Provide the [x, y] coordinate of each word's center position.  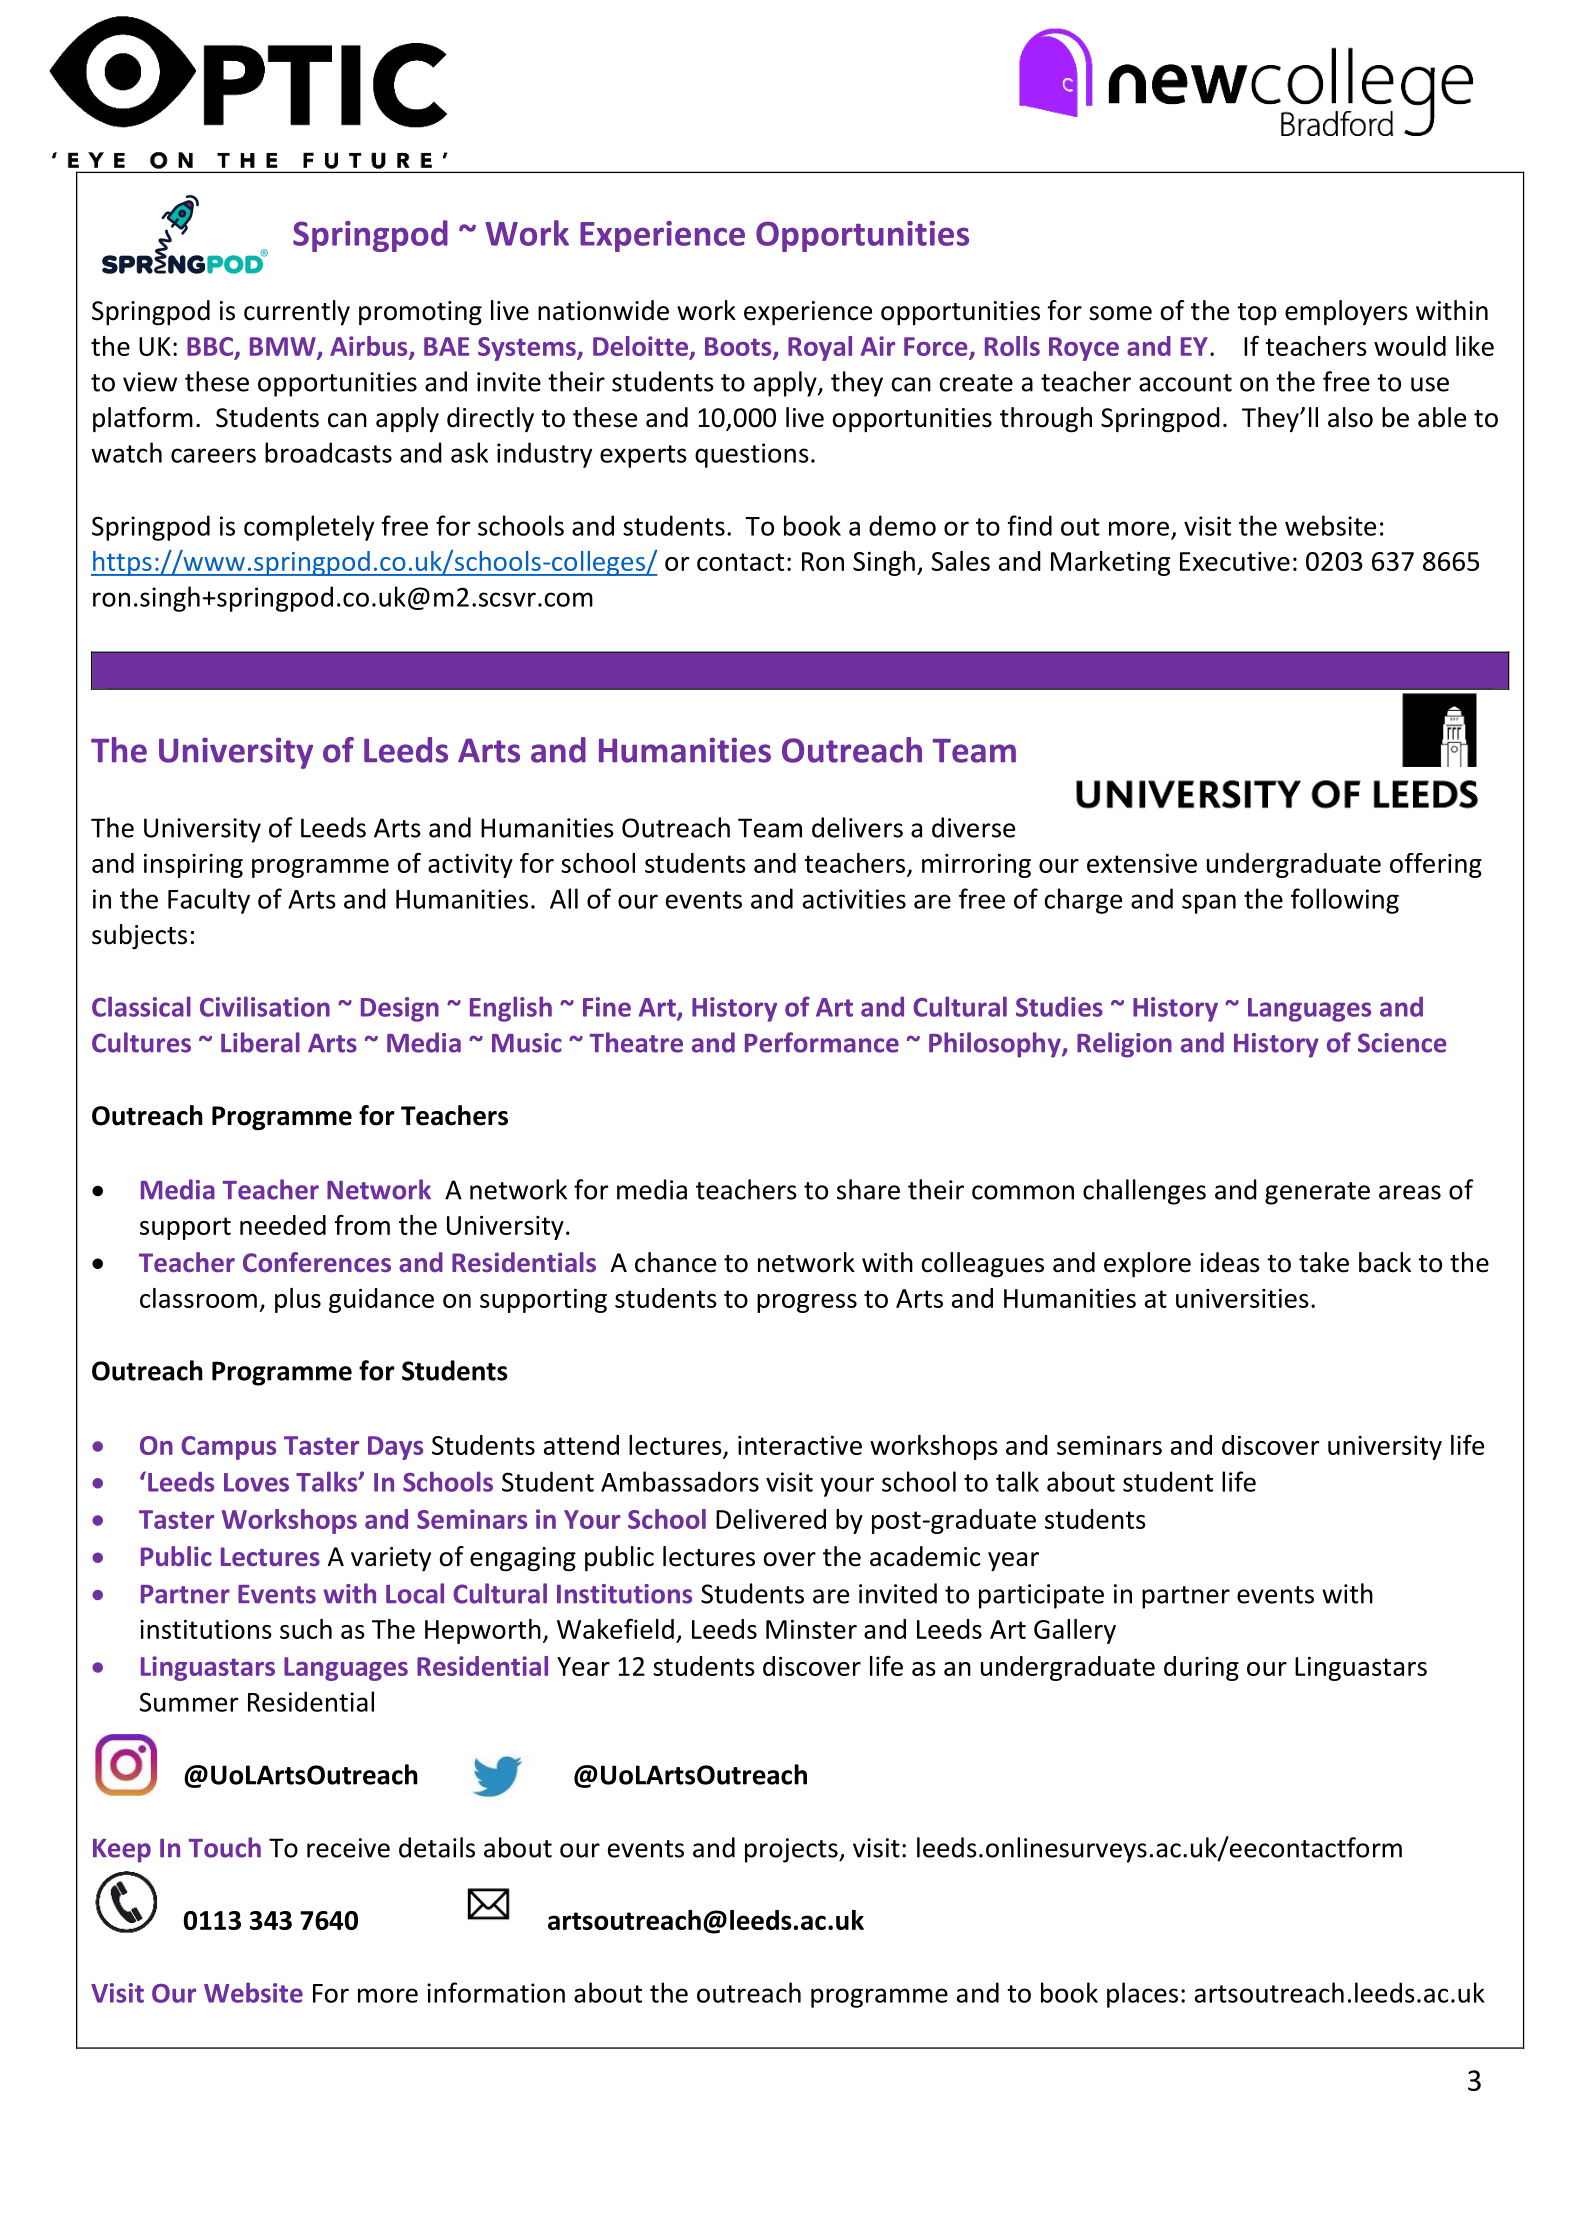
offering [1436, 865]
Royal [820, 348]
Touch [225, 1847]
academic [925, 1556]
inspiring [193, 866]
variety [391, 1559]
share [868, 1189]
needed [283, 1225]
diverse [973, 827]
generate [1317, 1193]
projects [792, 1850]
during [1201, 1668]
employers [1346, 312]
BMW [284, 347]
